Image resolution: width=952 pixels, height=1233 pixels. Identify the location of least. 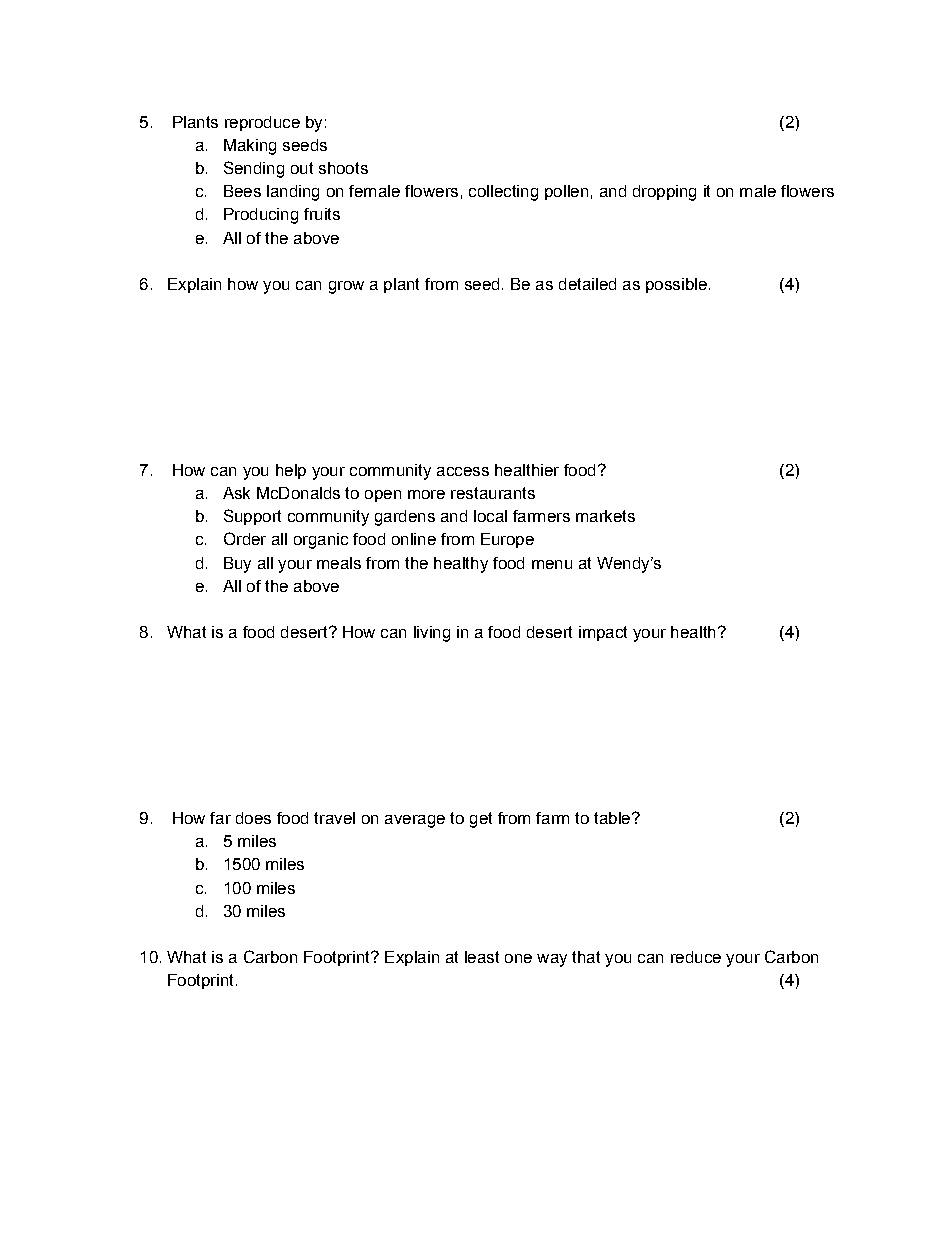
(482, 957).
